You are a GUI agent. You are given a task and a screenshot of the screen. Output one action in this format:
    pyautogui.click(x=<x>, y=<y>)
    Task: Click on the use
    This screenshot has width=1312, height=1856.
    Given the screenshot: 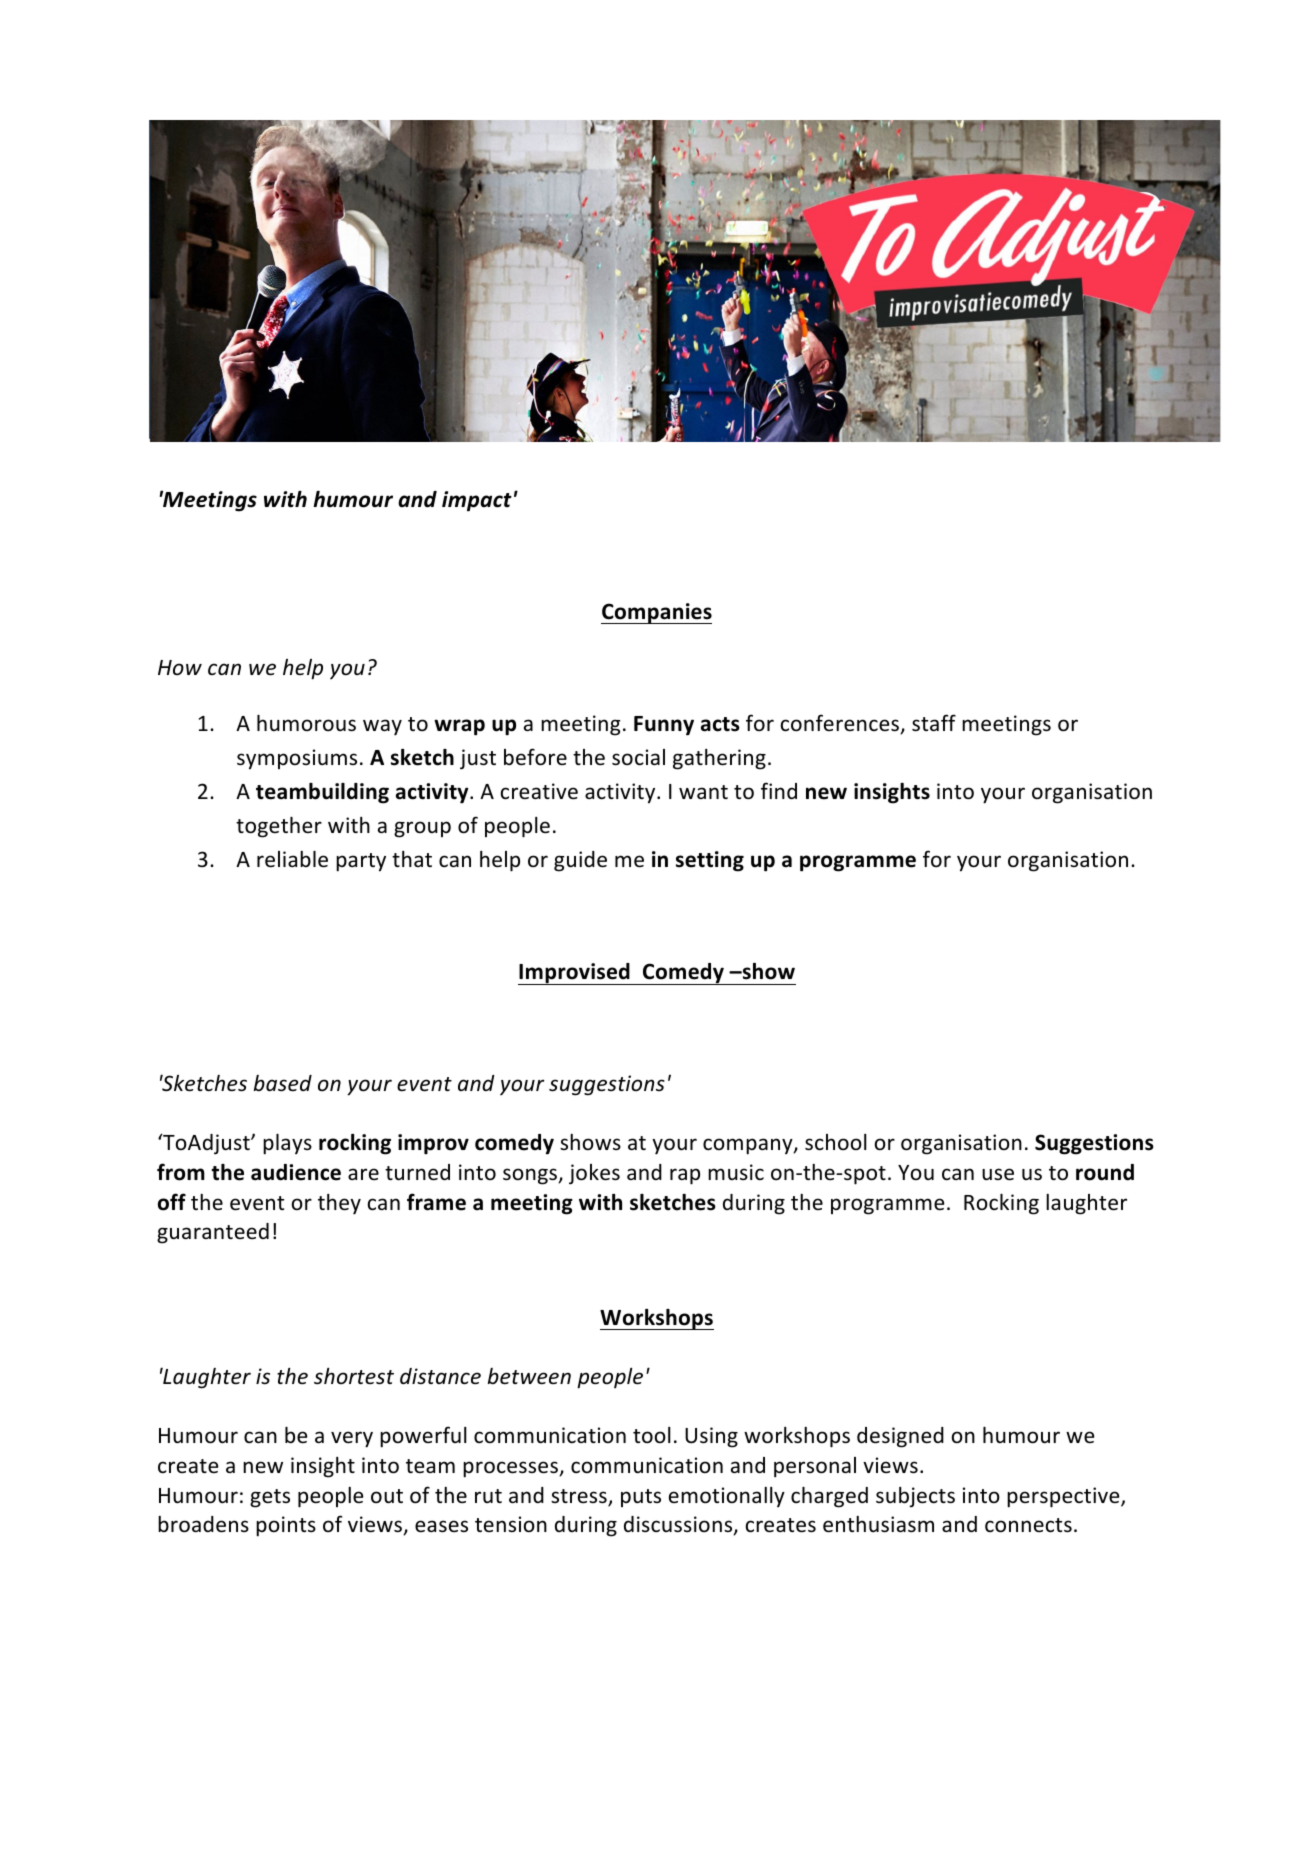 What is the action you would take?
    pyautogui.click(x=998, y=1174)
